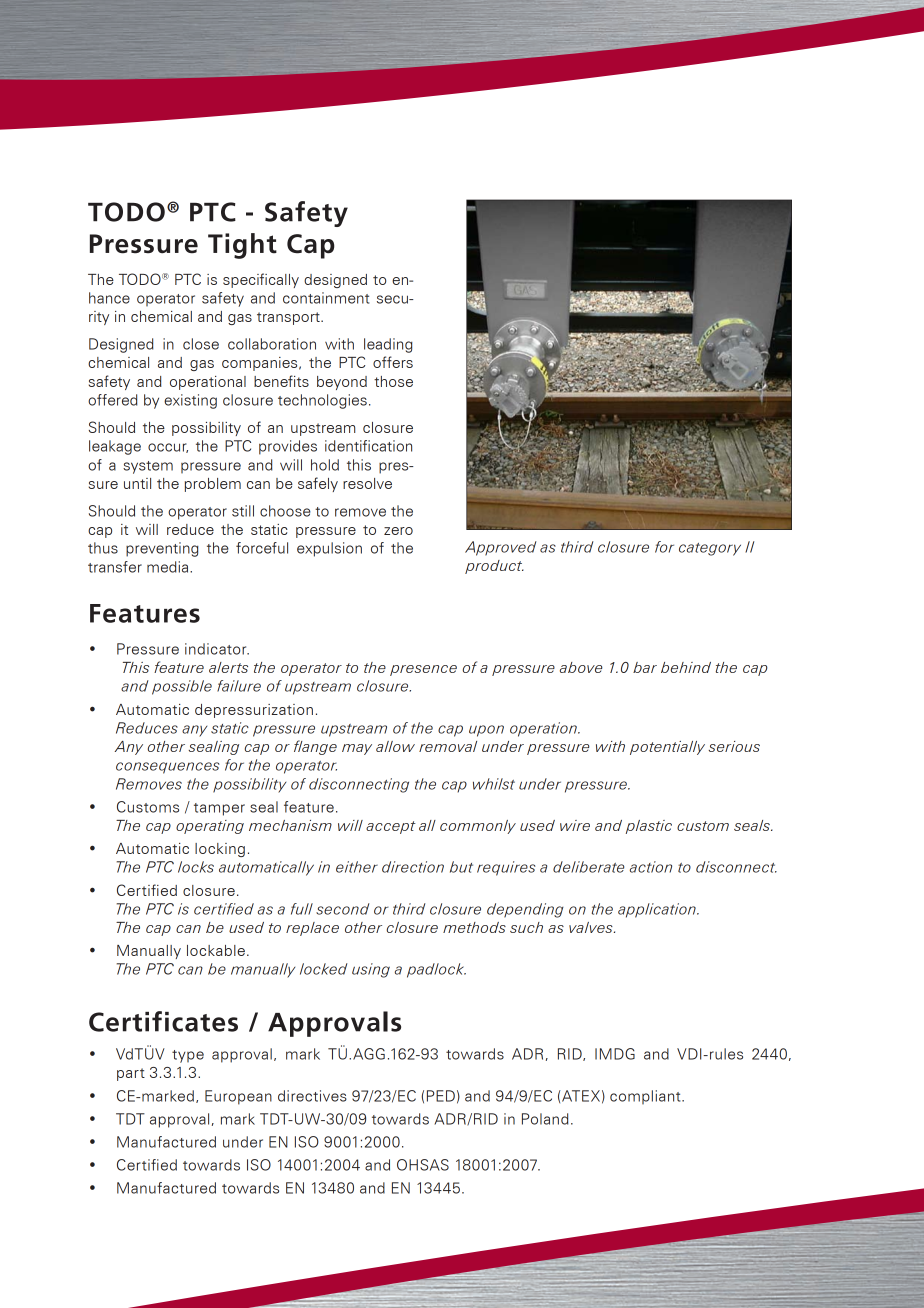 The width and height of the screenshot is (924, 1308). I want to click on containment, so click(326, 298).
